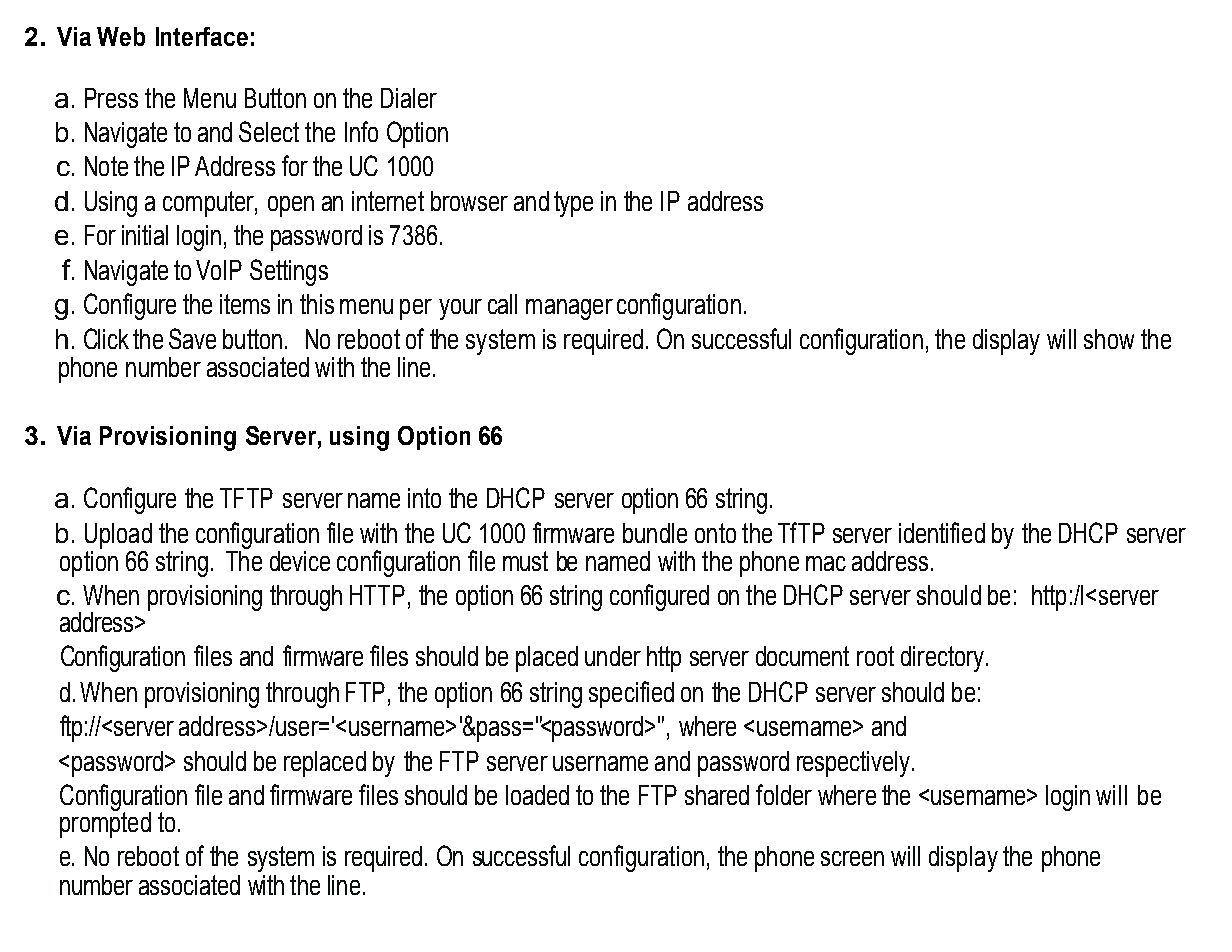 Image resolution: width=1232 pixels, height=952 pixels. I want to click on prompted, so click(105, 823).
